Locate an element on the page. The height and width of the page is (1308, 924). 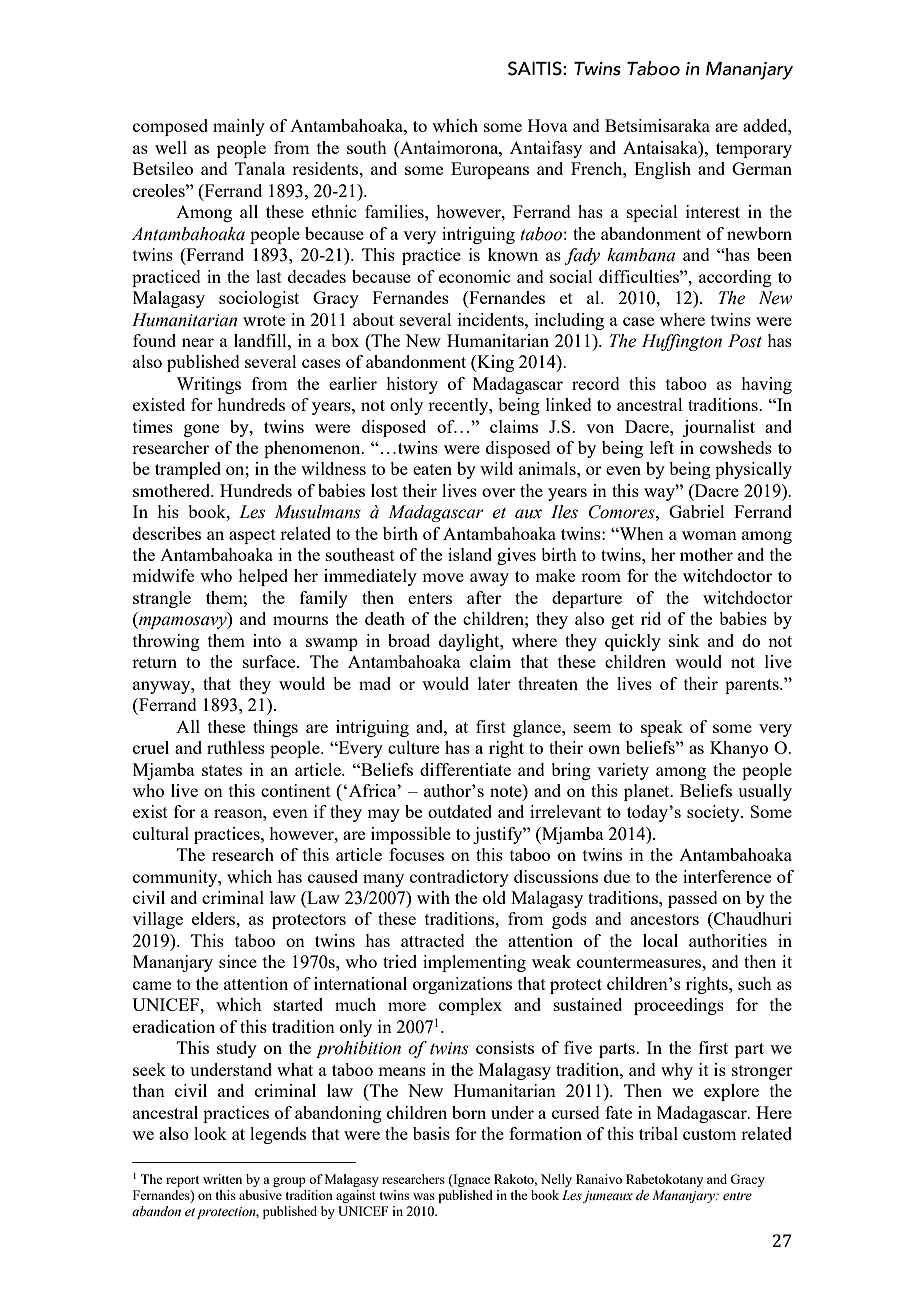
with is located at coordinates (433, 897).
